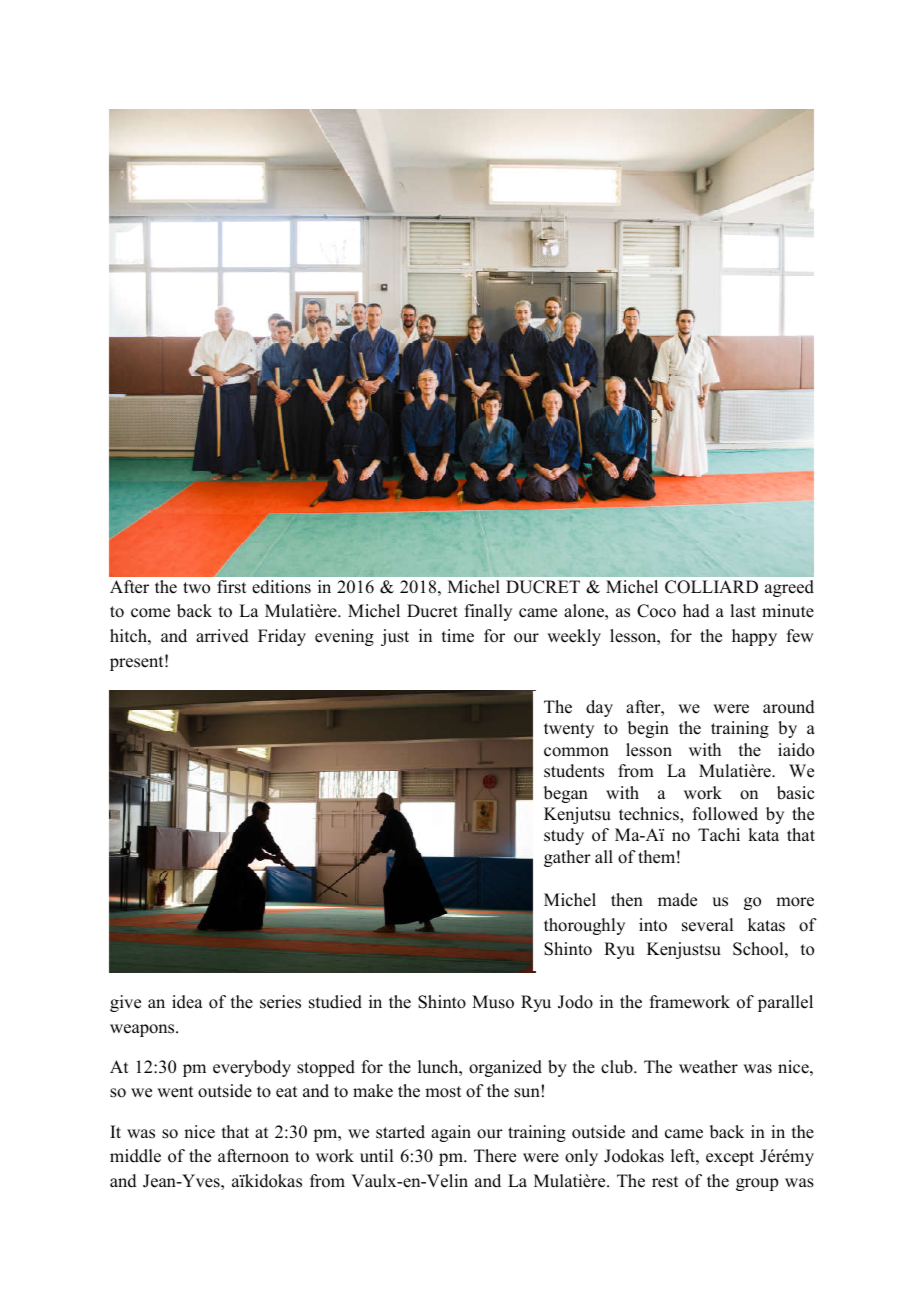 The width and height of the page is (924, 1308). Describe the element at coordinates (196, 588) in the page. I see `two` at that location.
